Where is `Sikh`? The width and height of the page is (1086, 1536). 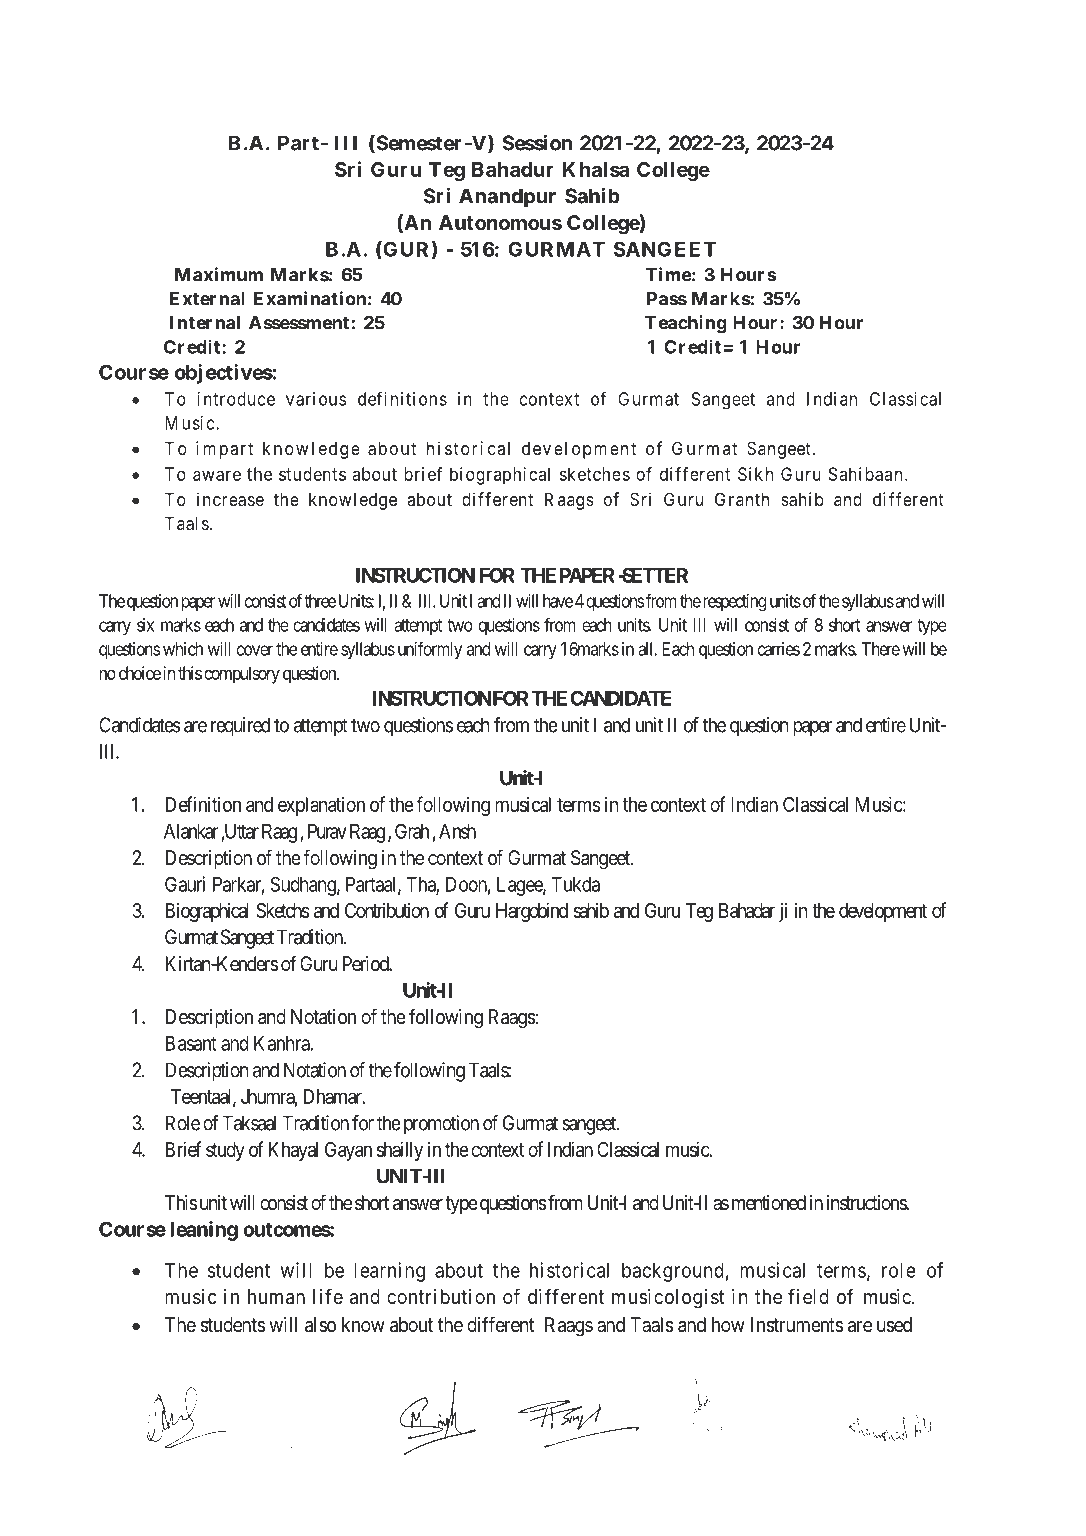
Sikh is located at coordinates (755, 474).
